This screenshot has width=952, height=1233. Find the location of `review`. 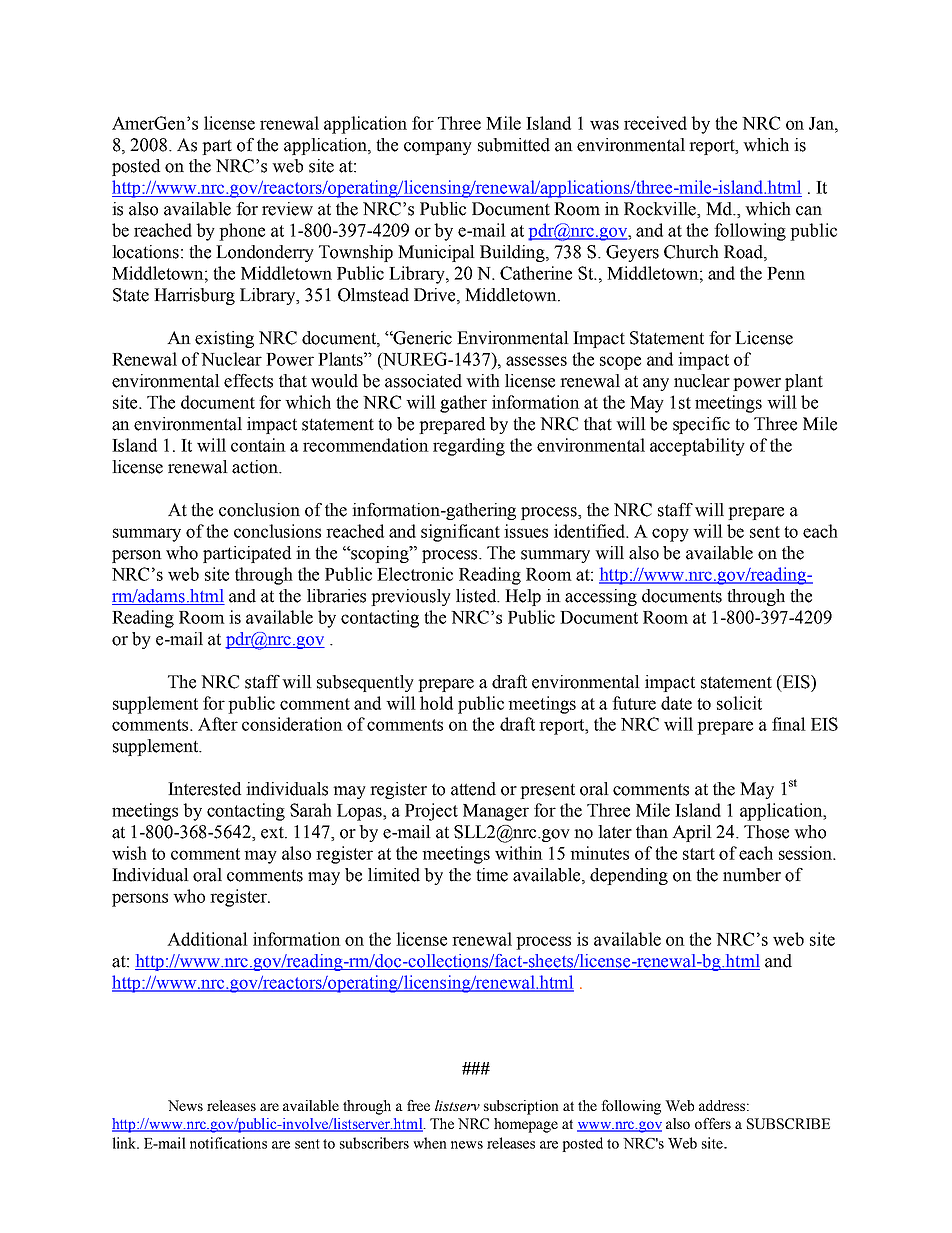

review is located at coordinates (287, 209).
